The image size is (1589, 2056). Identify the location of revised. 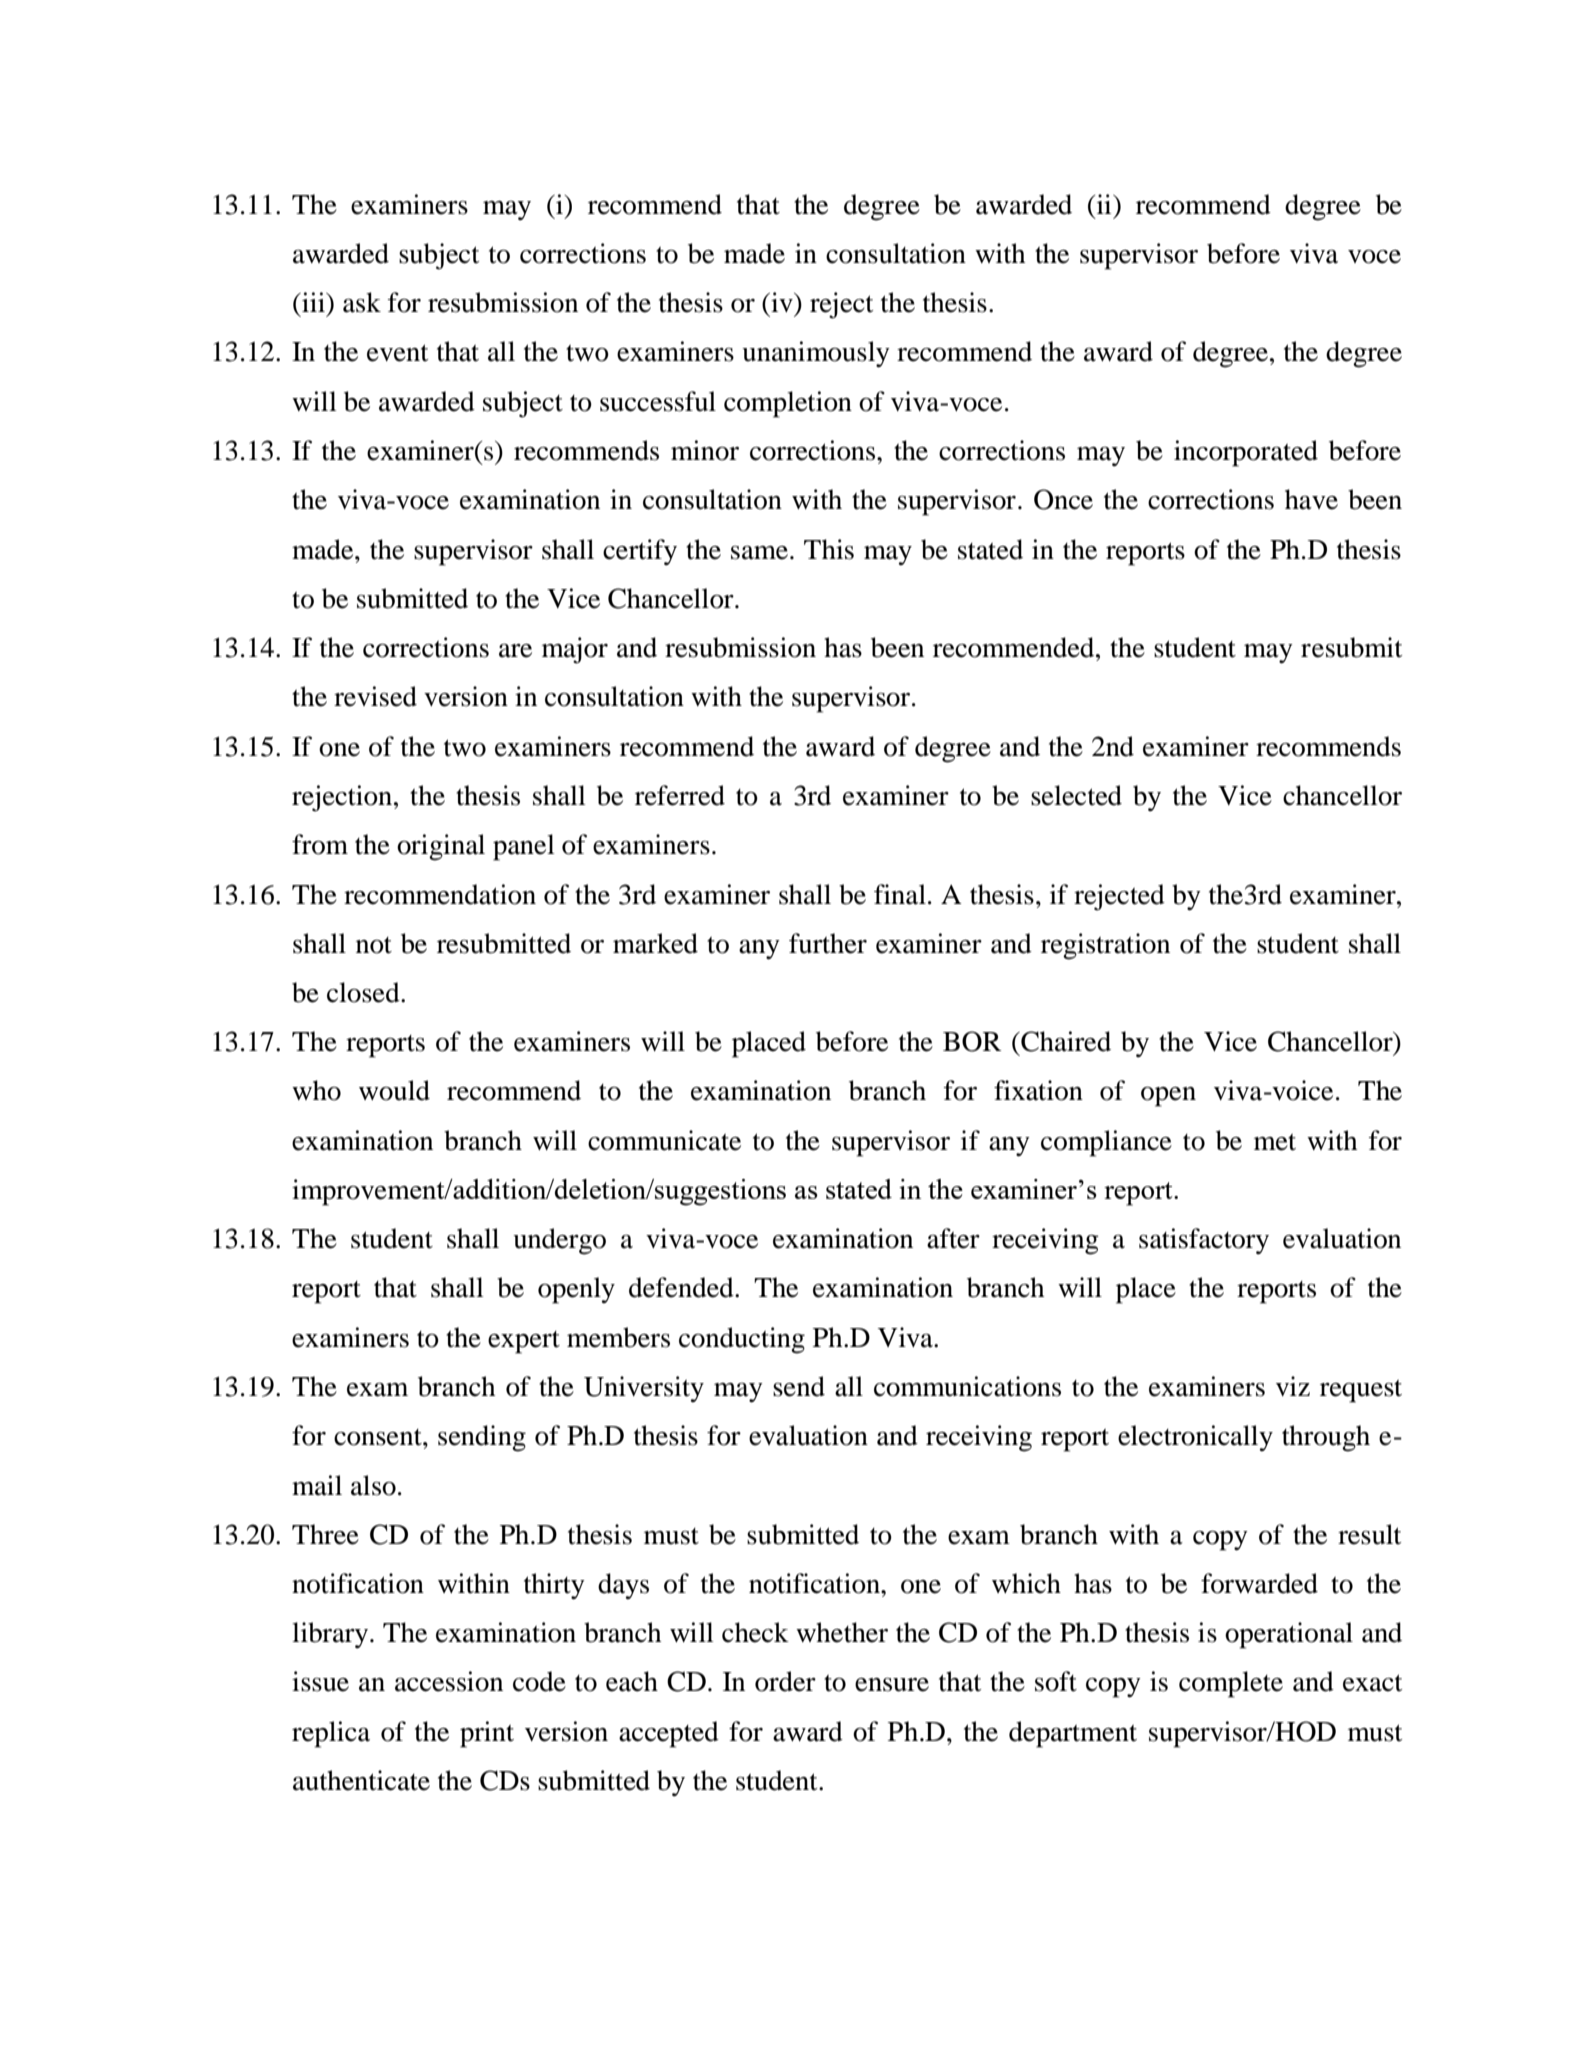
(375, 696).
